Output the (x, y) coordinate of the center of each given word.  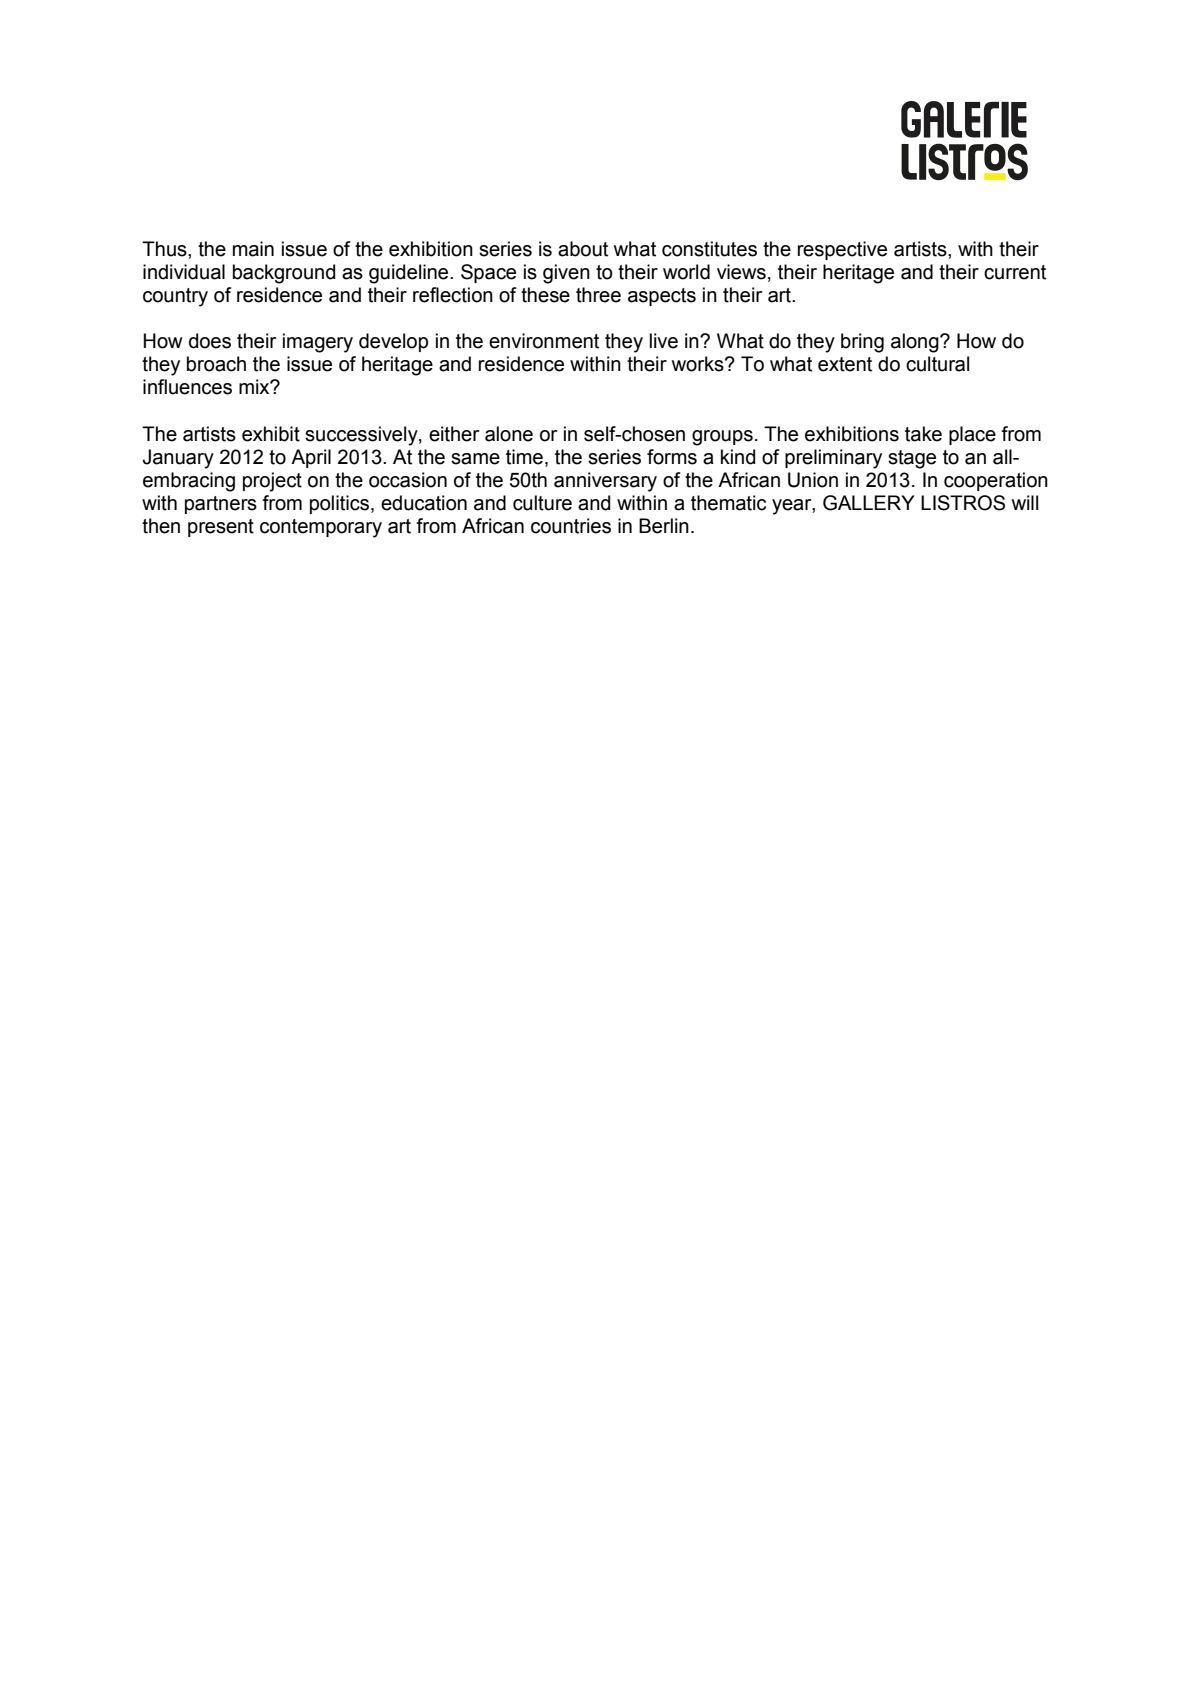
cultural (937, 364)
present (221, 528)
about (583, 249)
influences (187, 387)
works (699, 364)
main (253, 249)
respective (842, 250)
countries (571, 526)
